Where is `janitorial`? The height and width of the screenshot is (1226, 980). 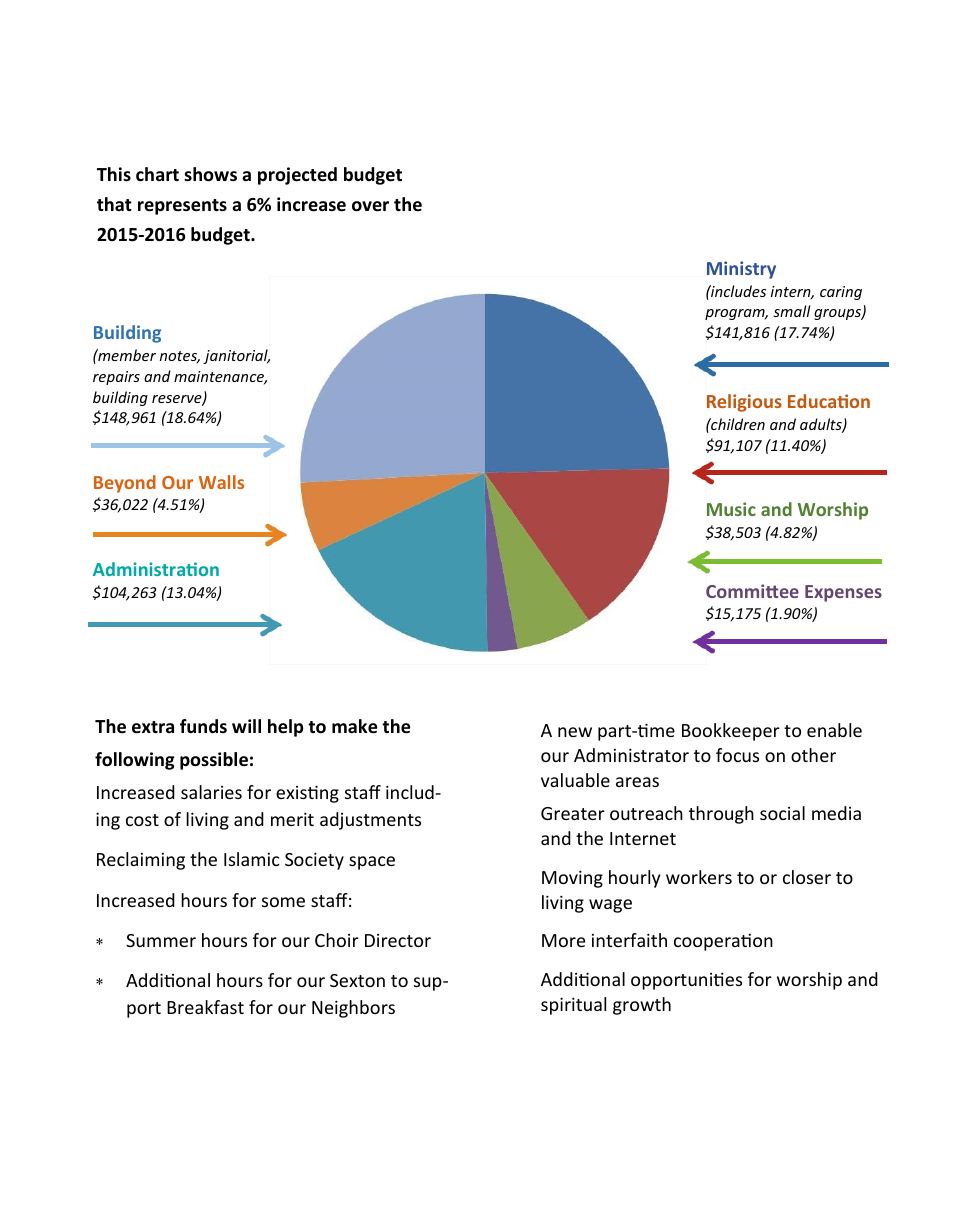 janitorial is located at coordinates (236, 356).
